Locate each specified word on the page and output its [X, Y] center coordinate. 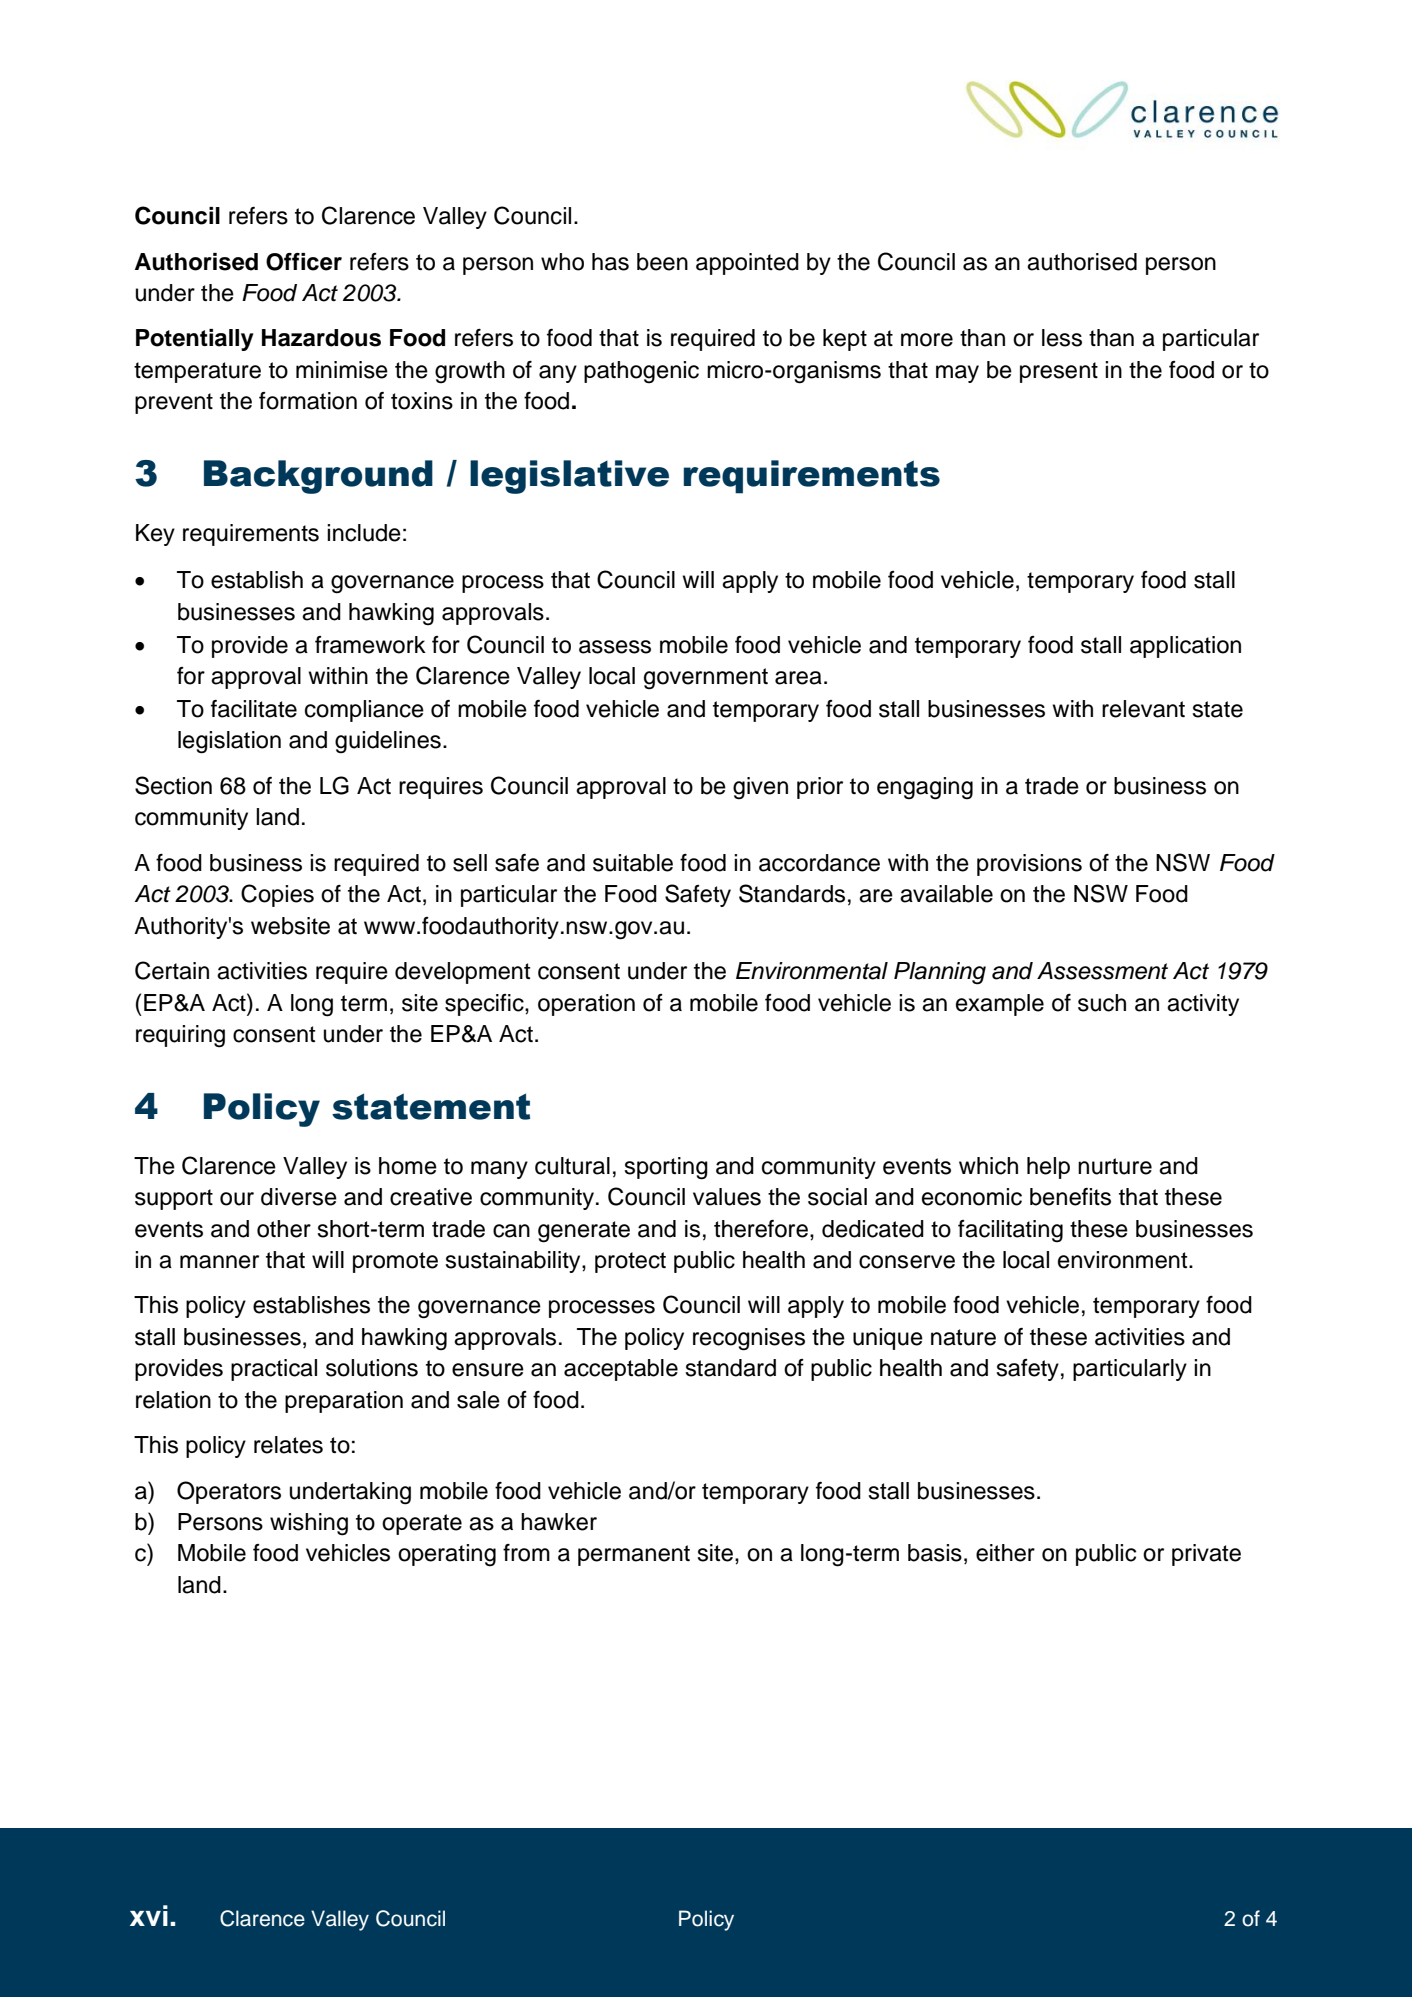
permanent [634, 1555]
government [706, 679]
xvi [149, 1915]
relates [288, 1445]
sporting [666, 1168]
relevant [1143, 709]
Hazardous [321, 338]
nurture [1115, 1166]
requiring [180, 1036]
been [662, 262]
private [1206, 1555]
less [1062, 338]
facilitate [254, 709]
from [526, 1553]
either [1005, 1553]
